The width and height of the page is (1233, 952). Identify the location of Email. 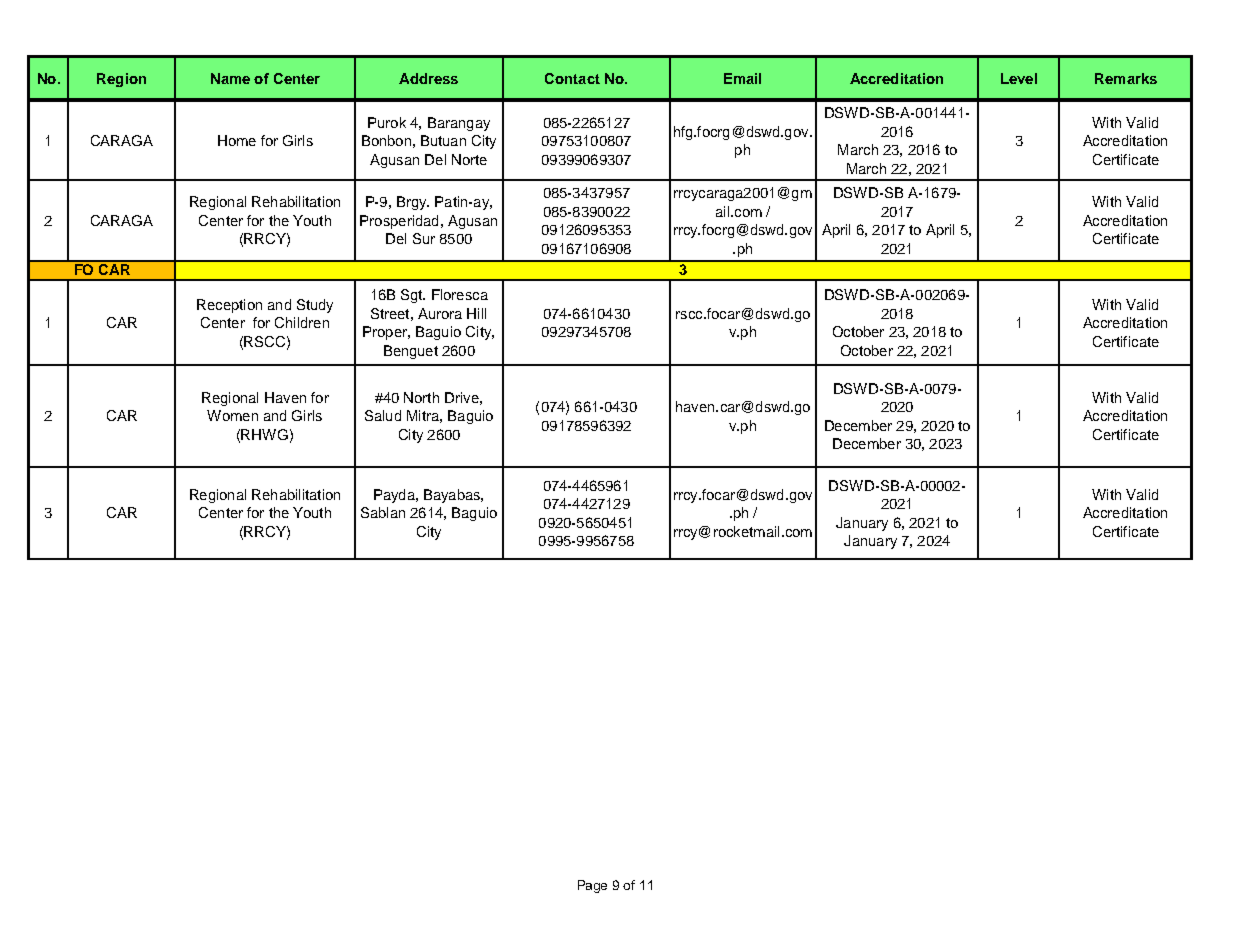
(742, 78).
